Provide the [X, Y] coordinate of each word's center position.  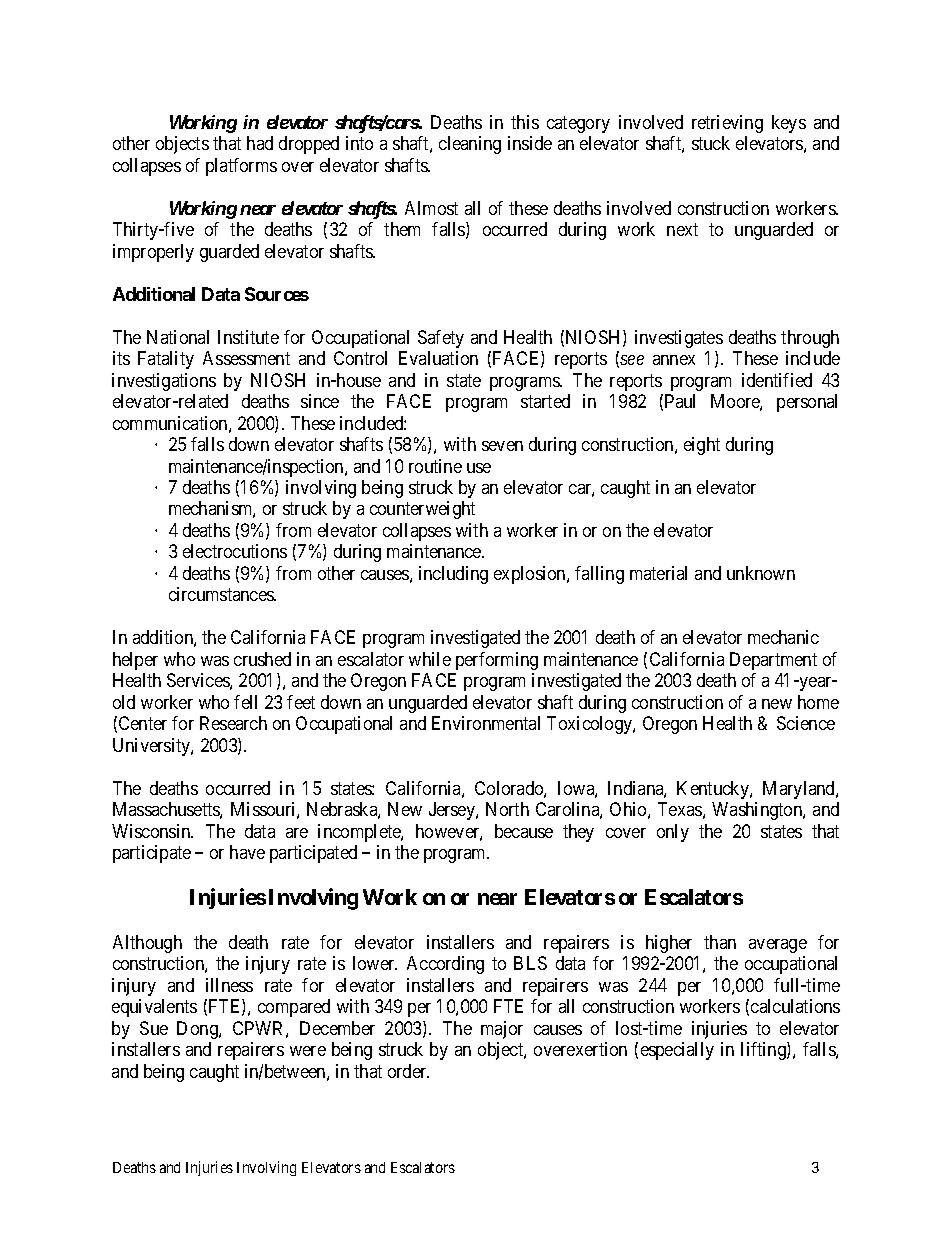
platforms [241, 167]
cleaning [470, 145]
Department [773, 661]
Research [233, 723]
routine [435, 466]
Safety [441, 339]
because [524, 831]
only [673, 833]
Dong [198, 1030]
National [178, 337]
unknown [761, 573]
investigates [679, 339]
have [247, 852]
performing [497, 661]
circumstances [222, 594]
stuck [711, 143]
